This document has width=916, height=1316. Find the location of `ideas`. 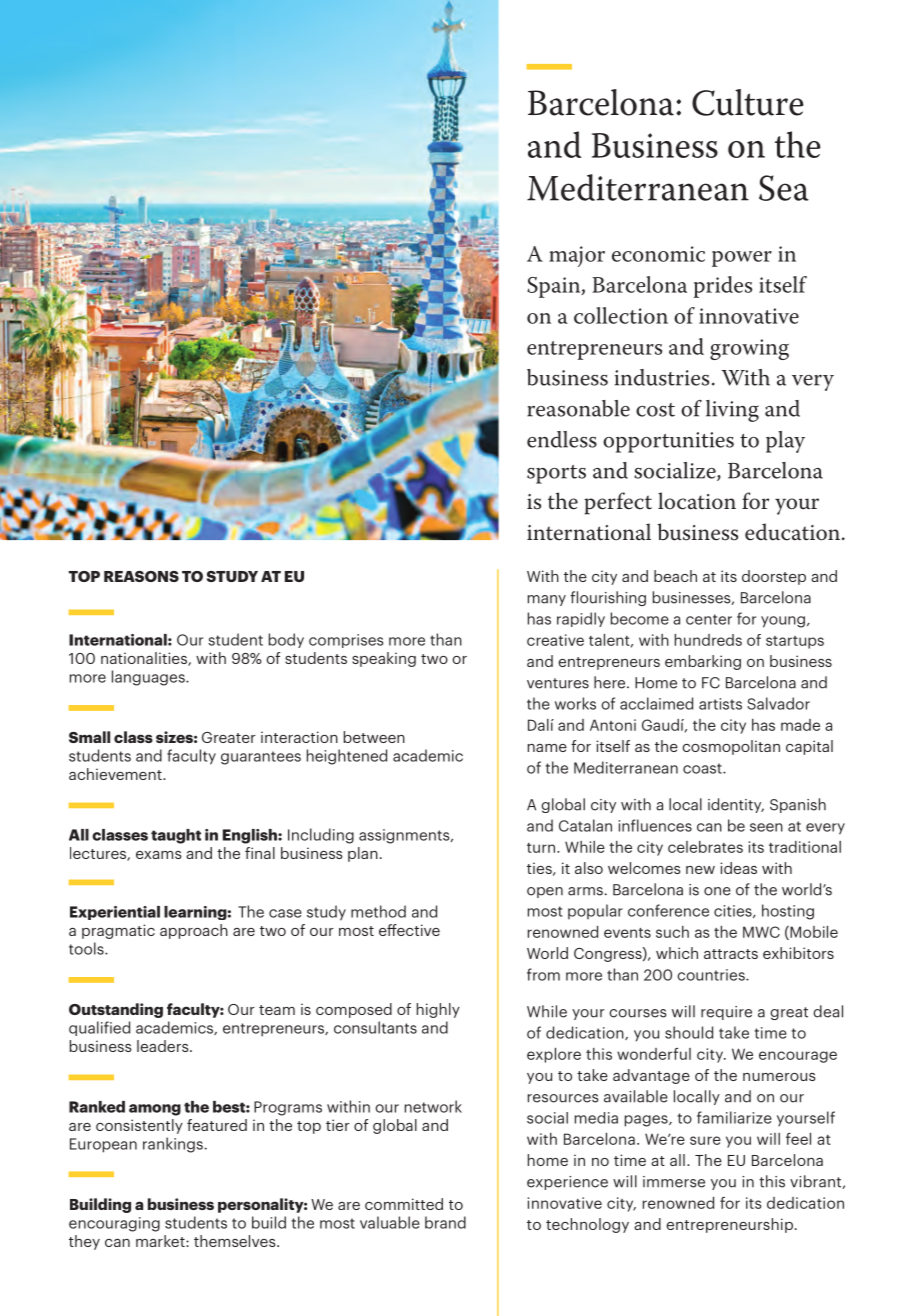

ideas is located at coordinates (738, 868).
